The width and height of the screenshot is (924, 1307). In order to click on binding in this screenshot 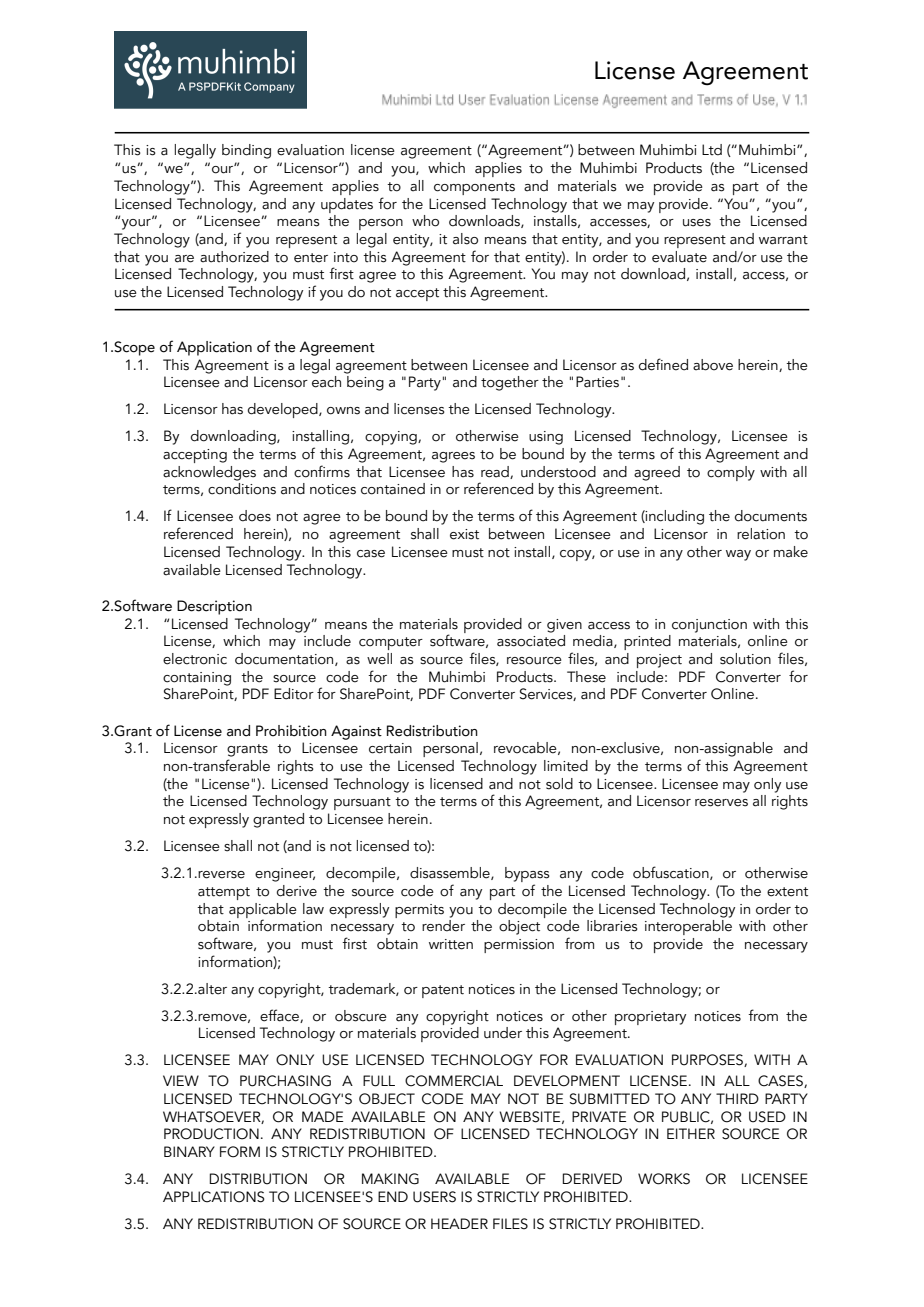, I will do `click(246, 151)`.
